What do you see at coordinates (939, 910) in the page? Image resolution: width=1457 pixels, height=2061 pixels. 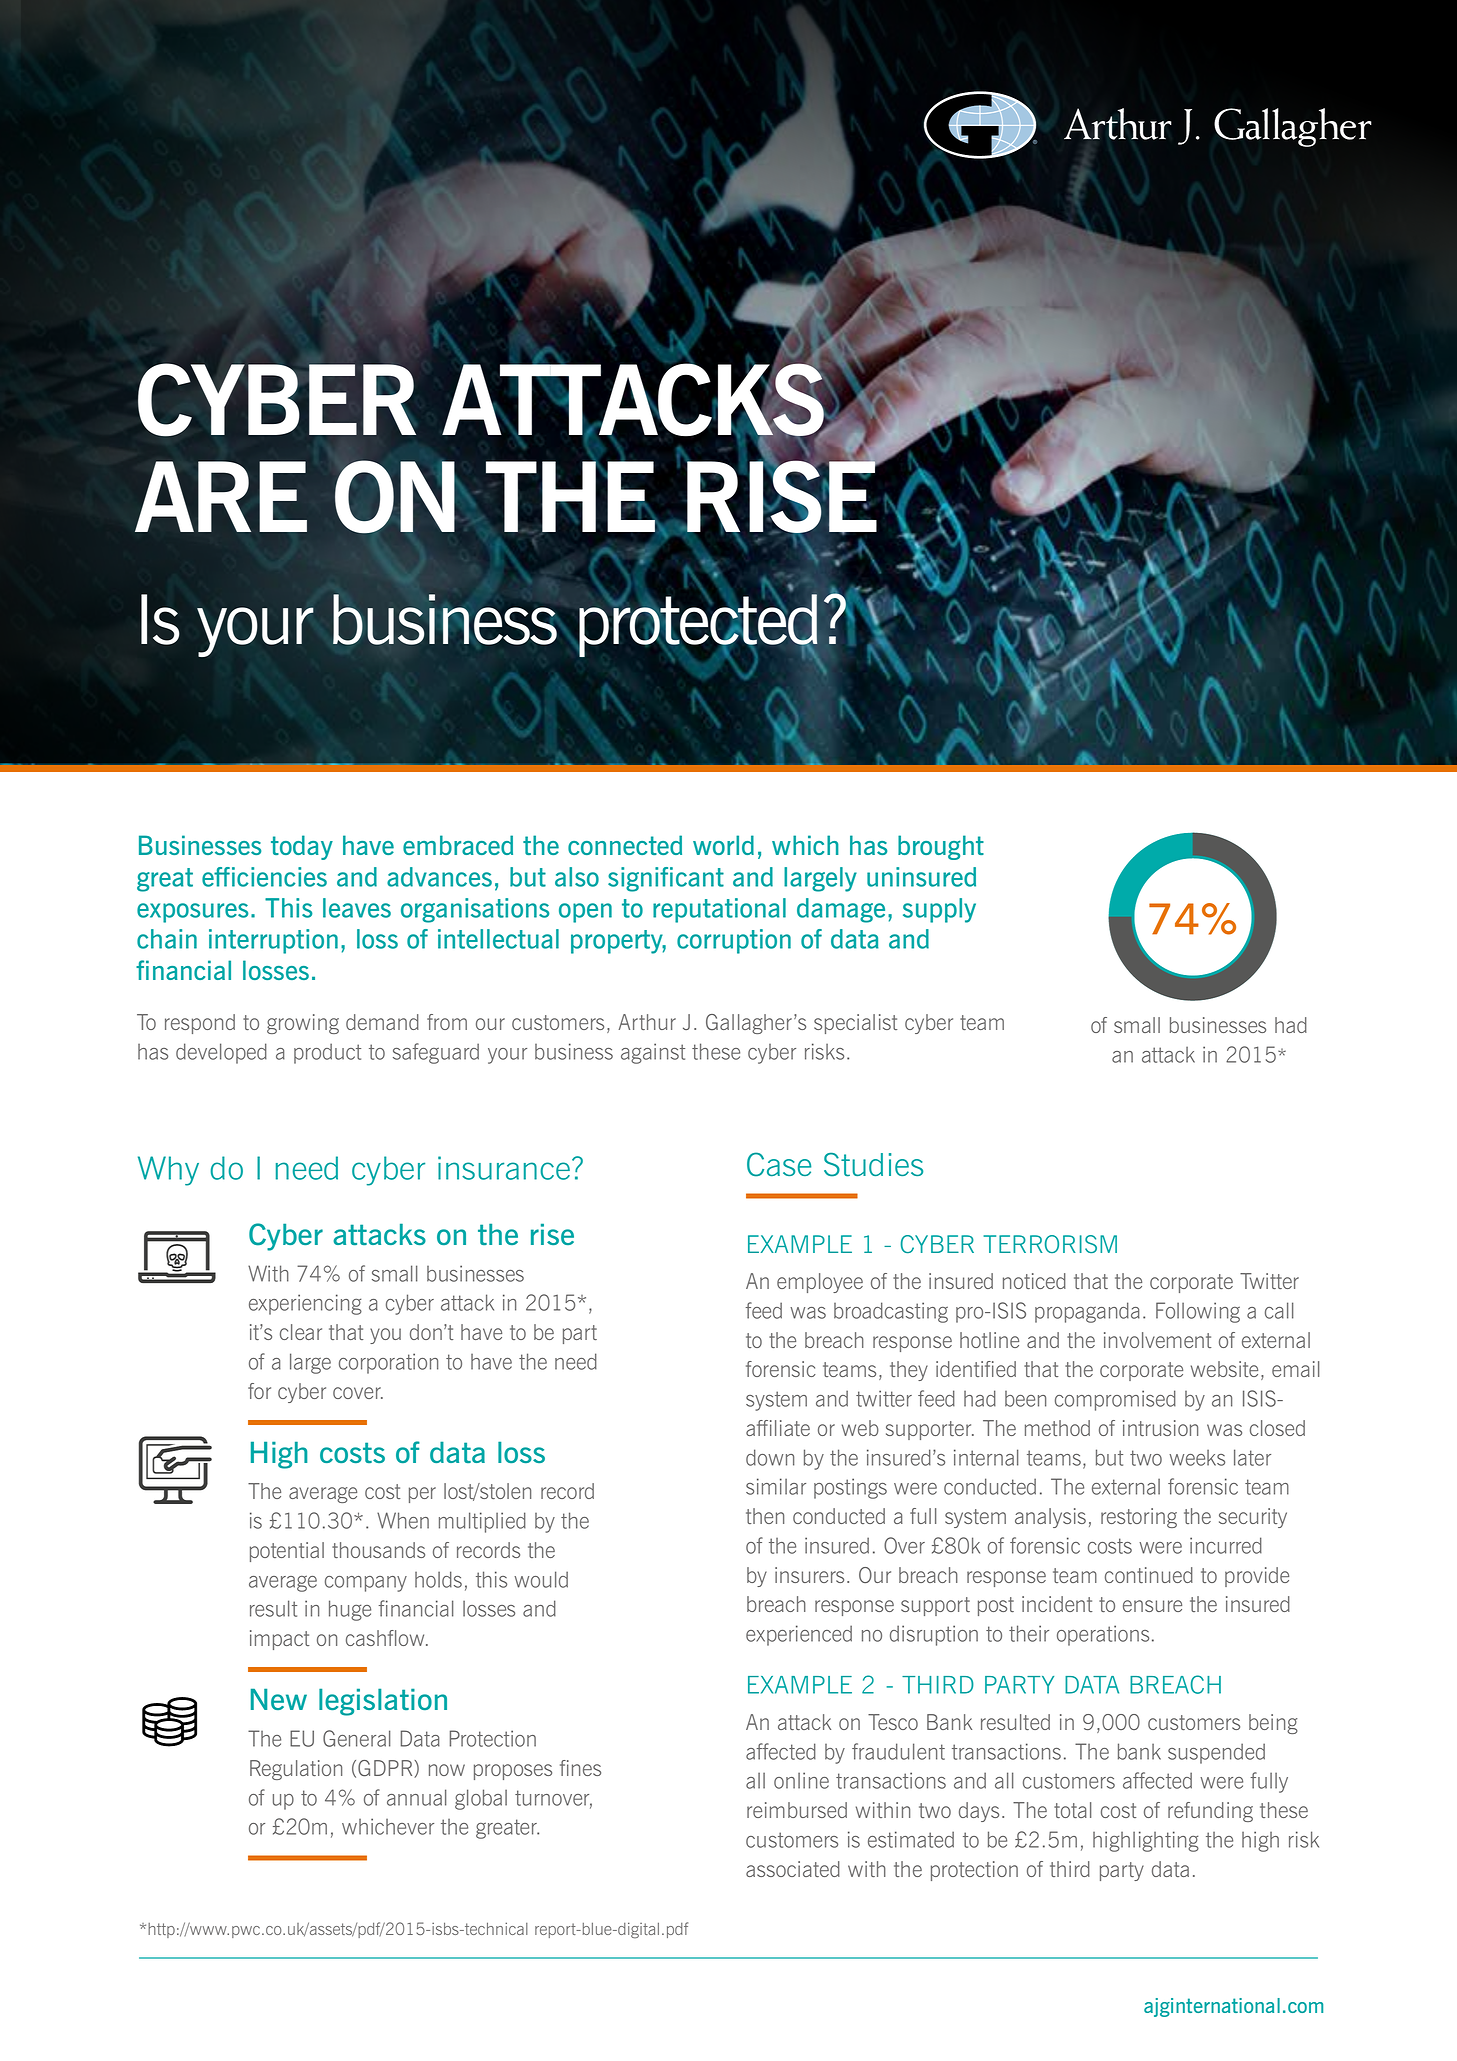 I see `supply` at bounding box center [939, 910].
